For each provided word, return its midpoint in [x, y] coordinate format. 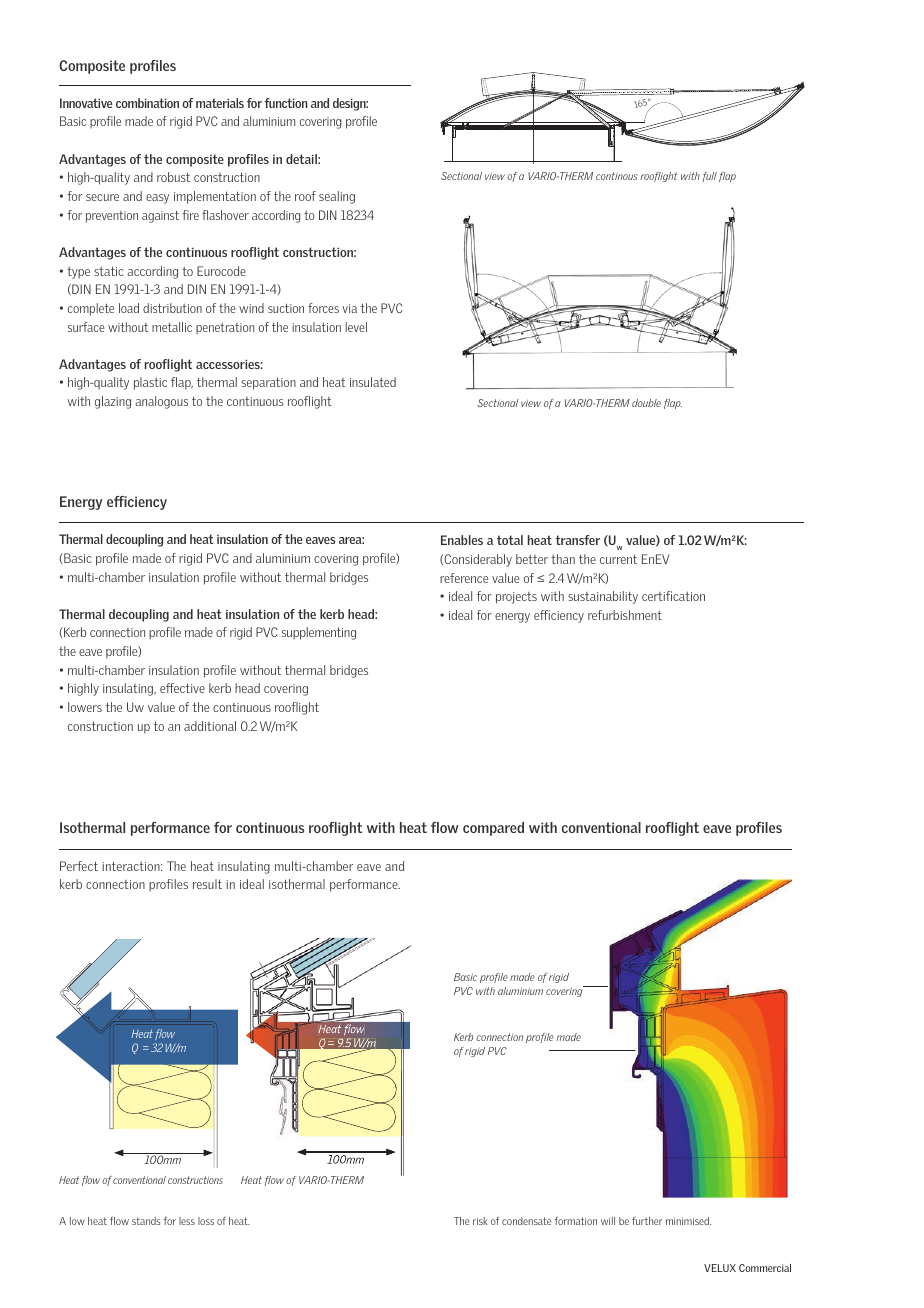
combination [147, 103]
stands [146, 1221]
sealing [337, 197]
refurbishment [625, 615]
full [709, 177]
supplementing [319, 633]
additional [210, 726]
